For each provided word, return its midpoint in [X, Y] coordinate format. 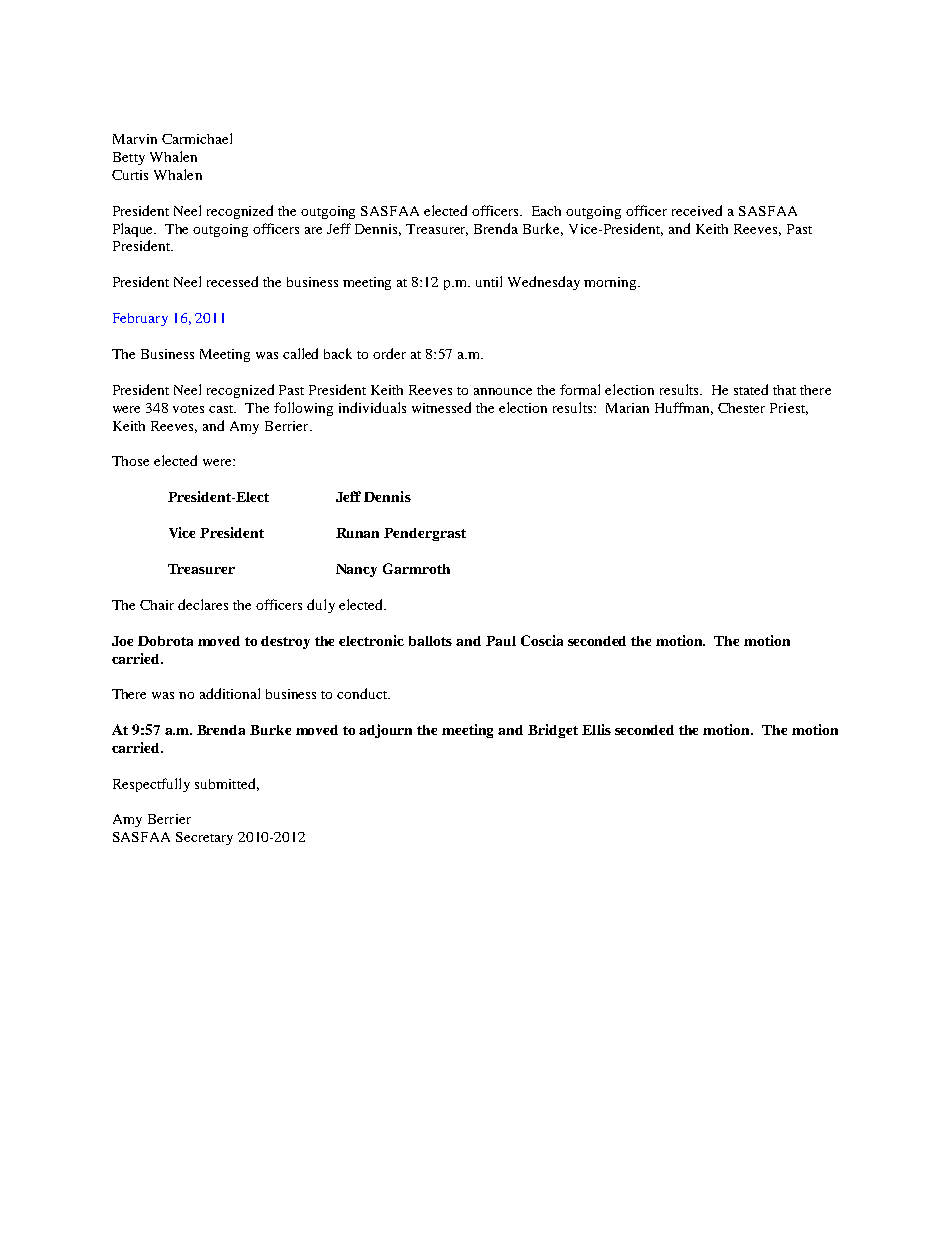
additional [230, 693]
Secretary [204, 838]
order [389, 353]
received [697, 210]
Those [130, 461]
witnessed [441, 407]
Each [546, 211]
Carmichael [197, 138]
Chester [741, 408]
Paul [501, 641]
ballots [430, 641]
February [140, 319]
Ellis [596, 729]
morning [611, 283]
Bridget [553, 731]
